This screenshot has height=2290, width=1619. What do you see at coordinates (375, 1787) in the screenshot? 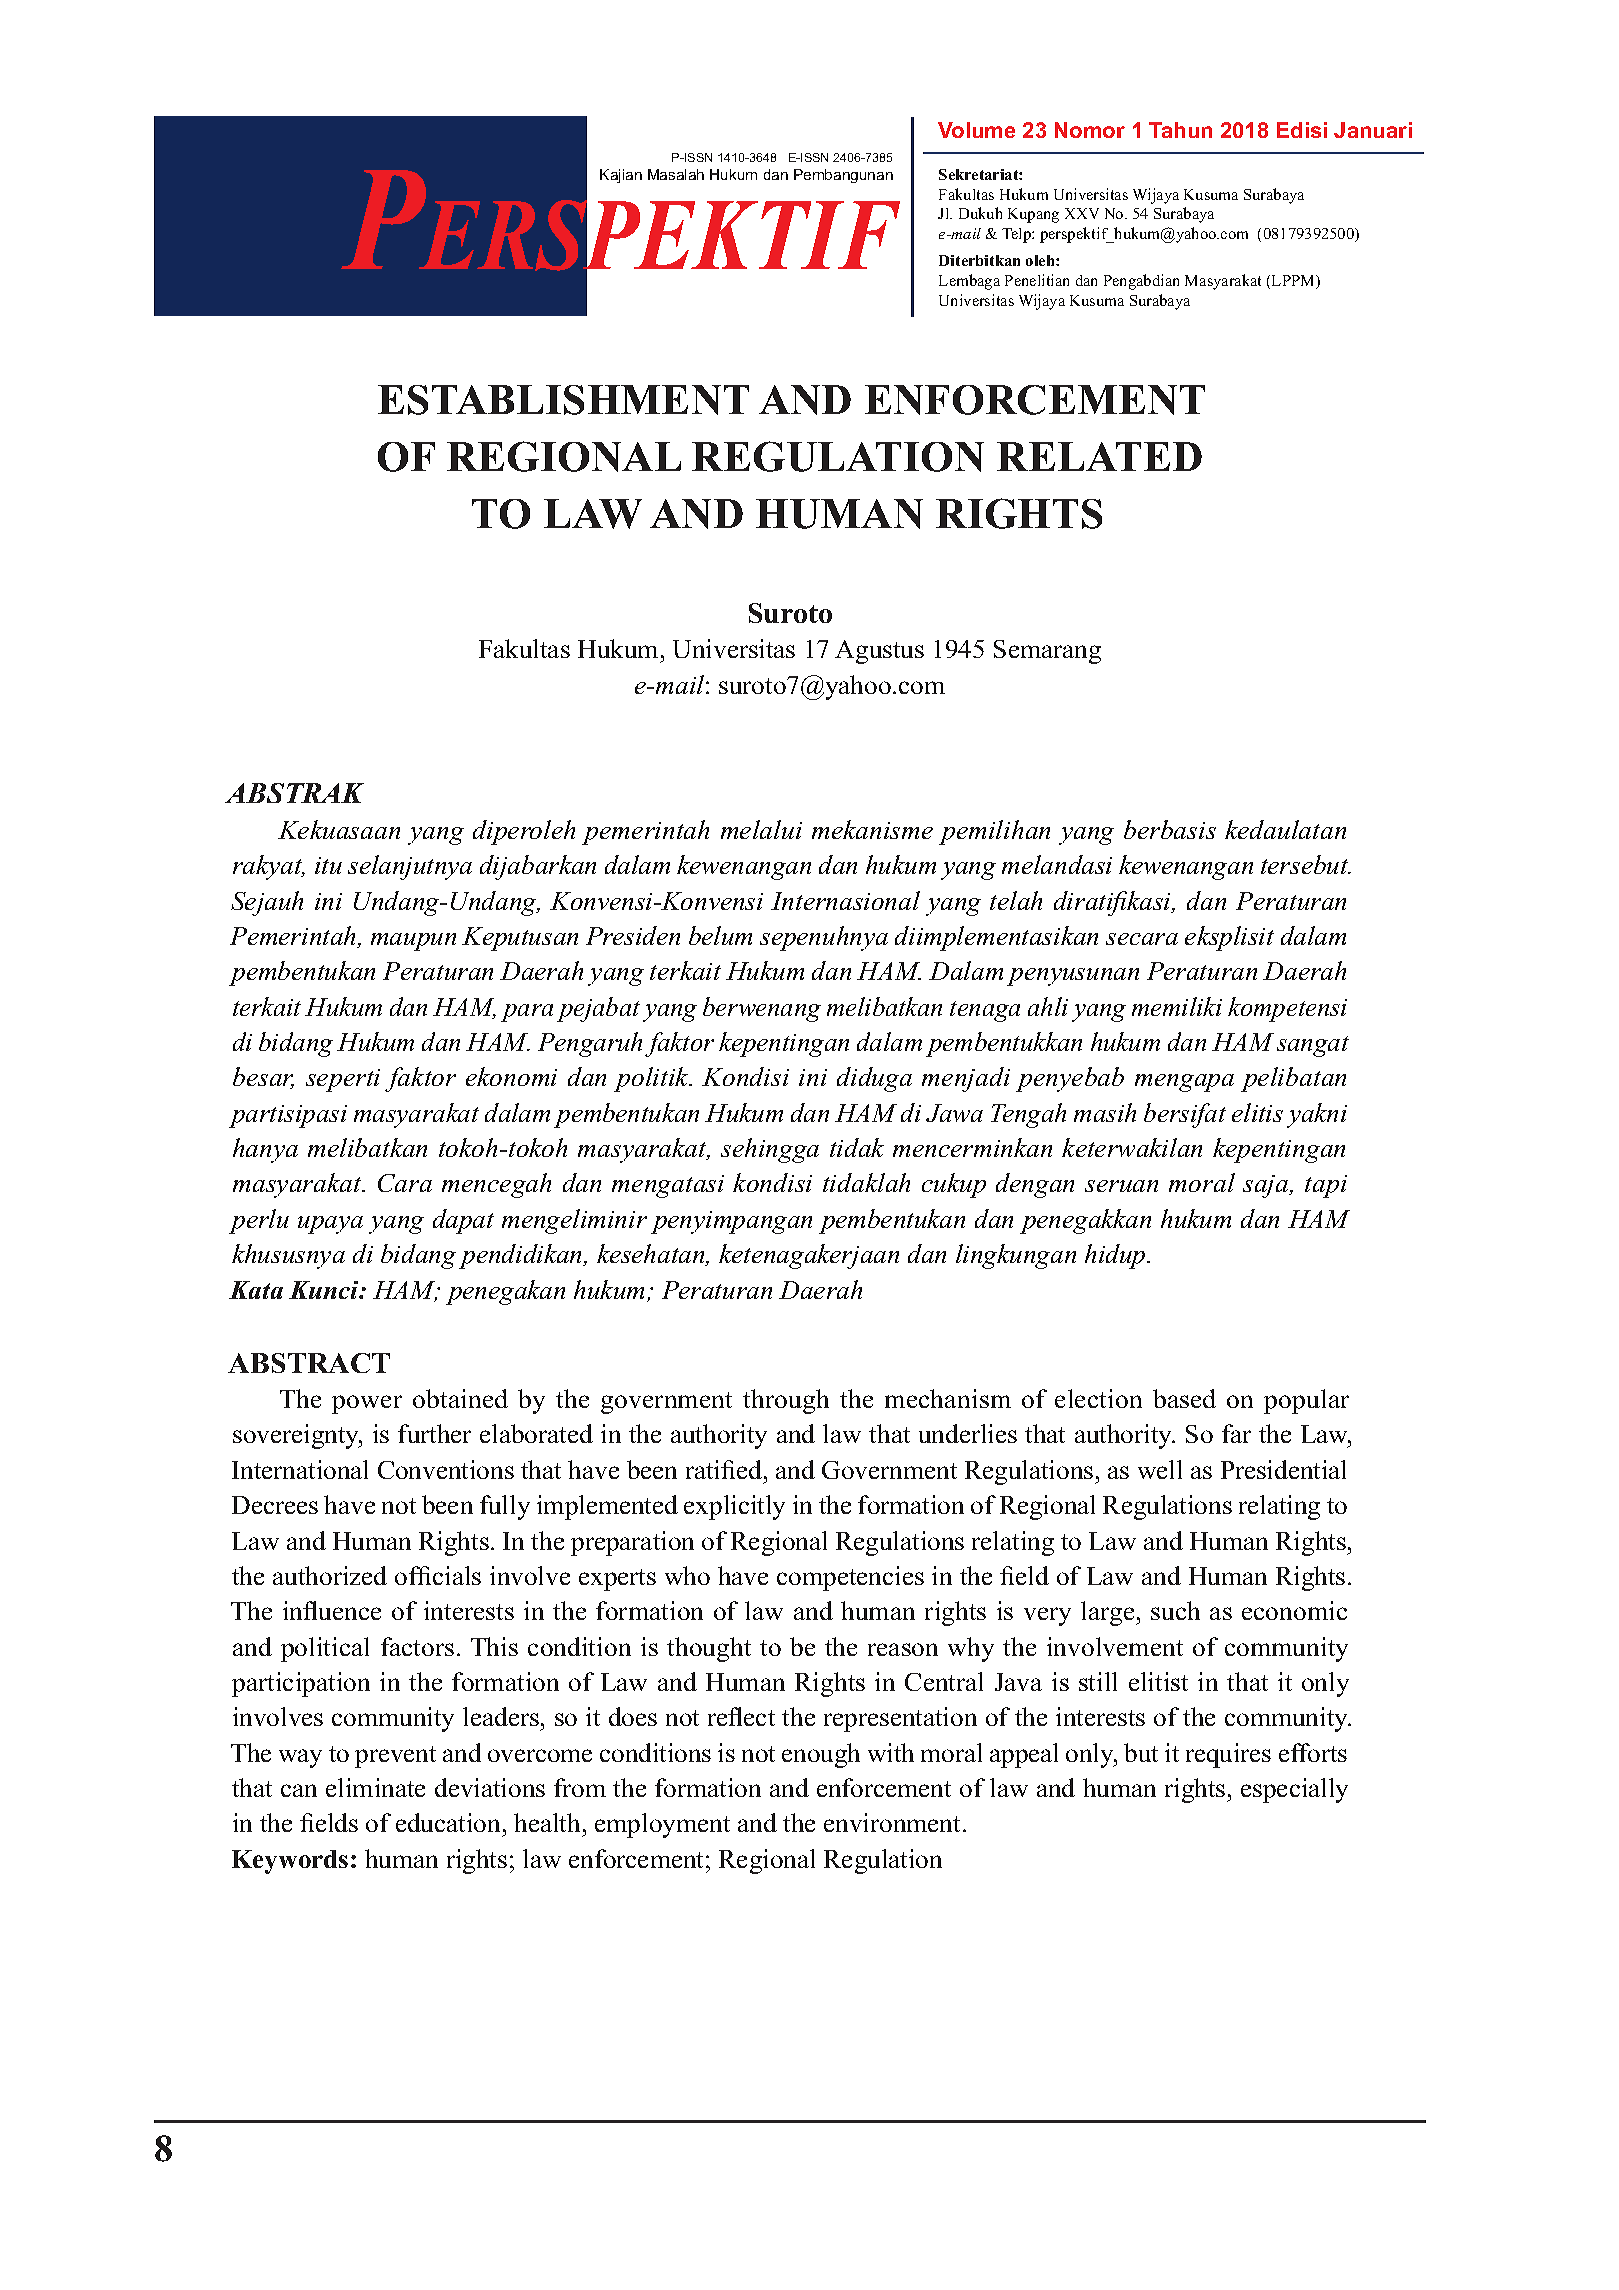
I see `eliminate` at bounding box center [375, 1787].
